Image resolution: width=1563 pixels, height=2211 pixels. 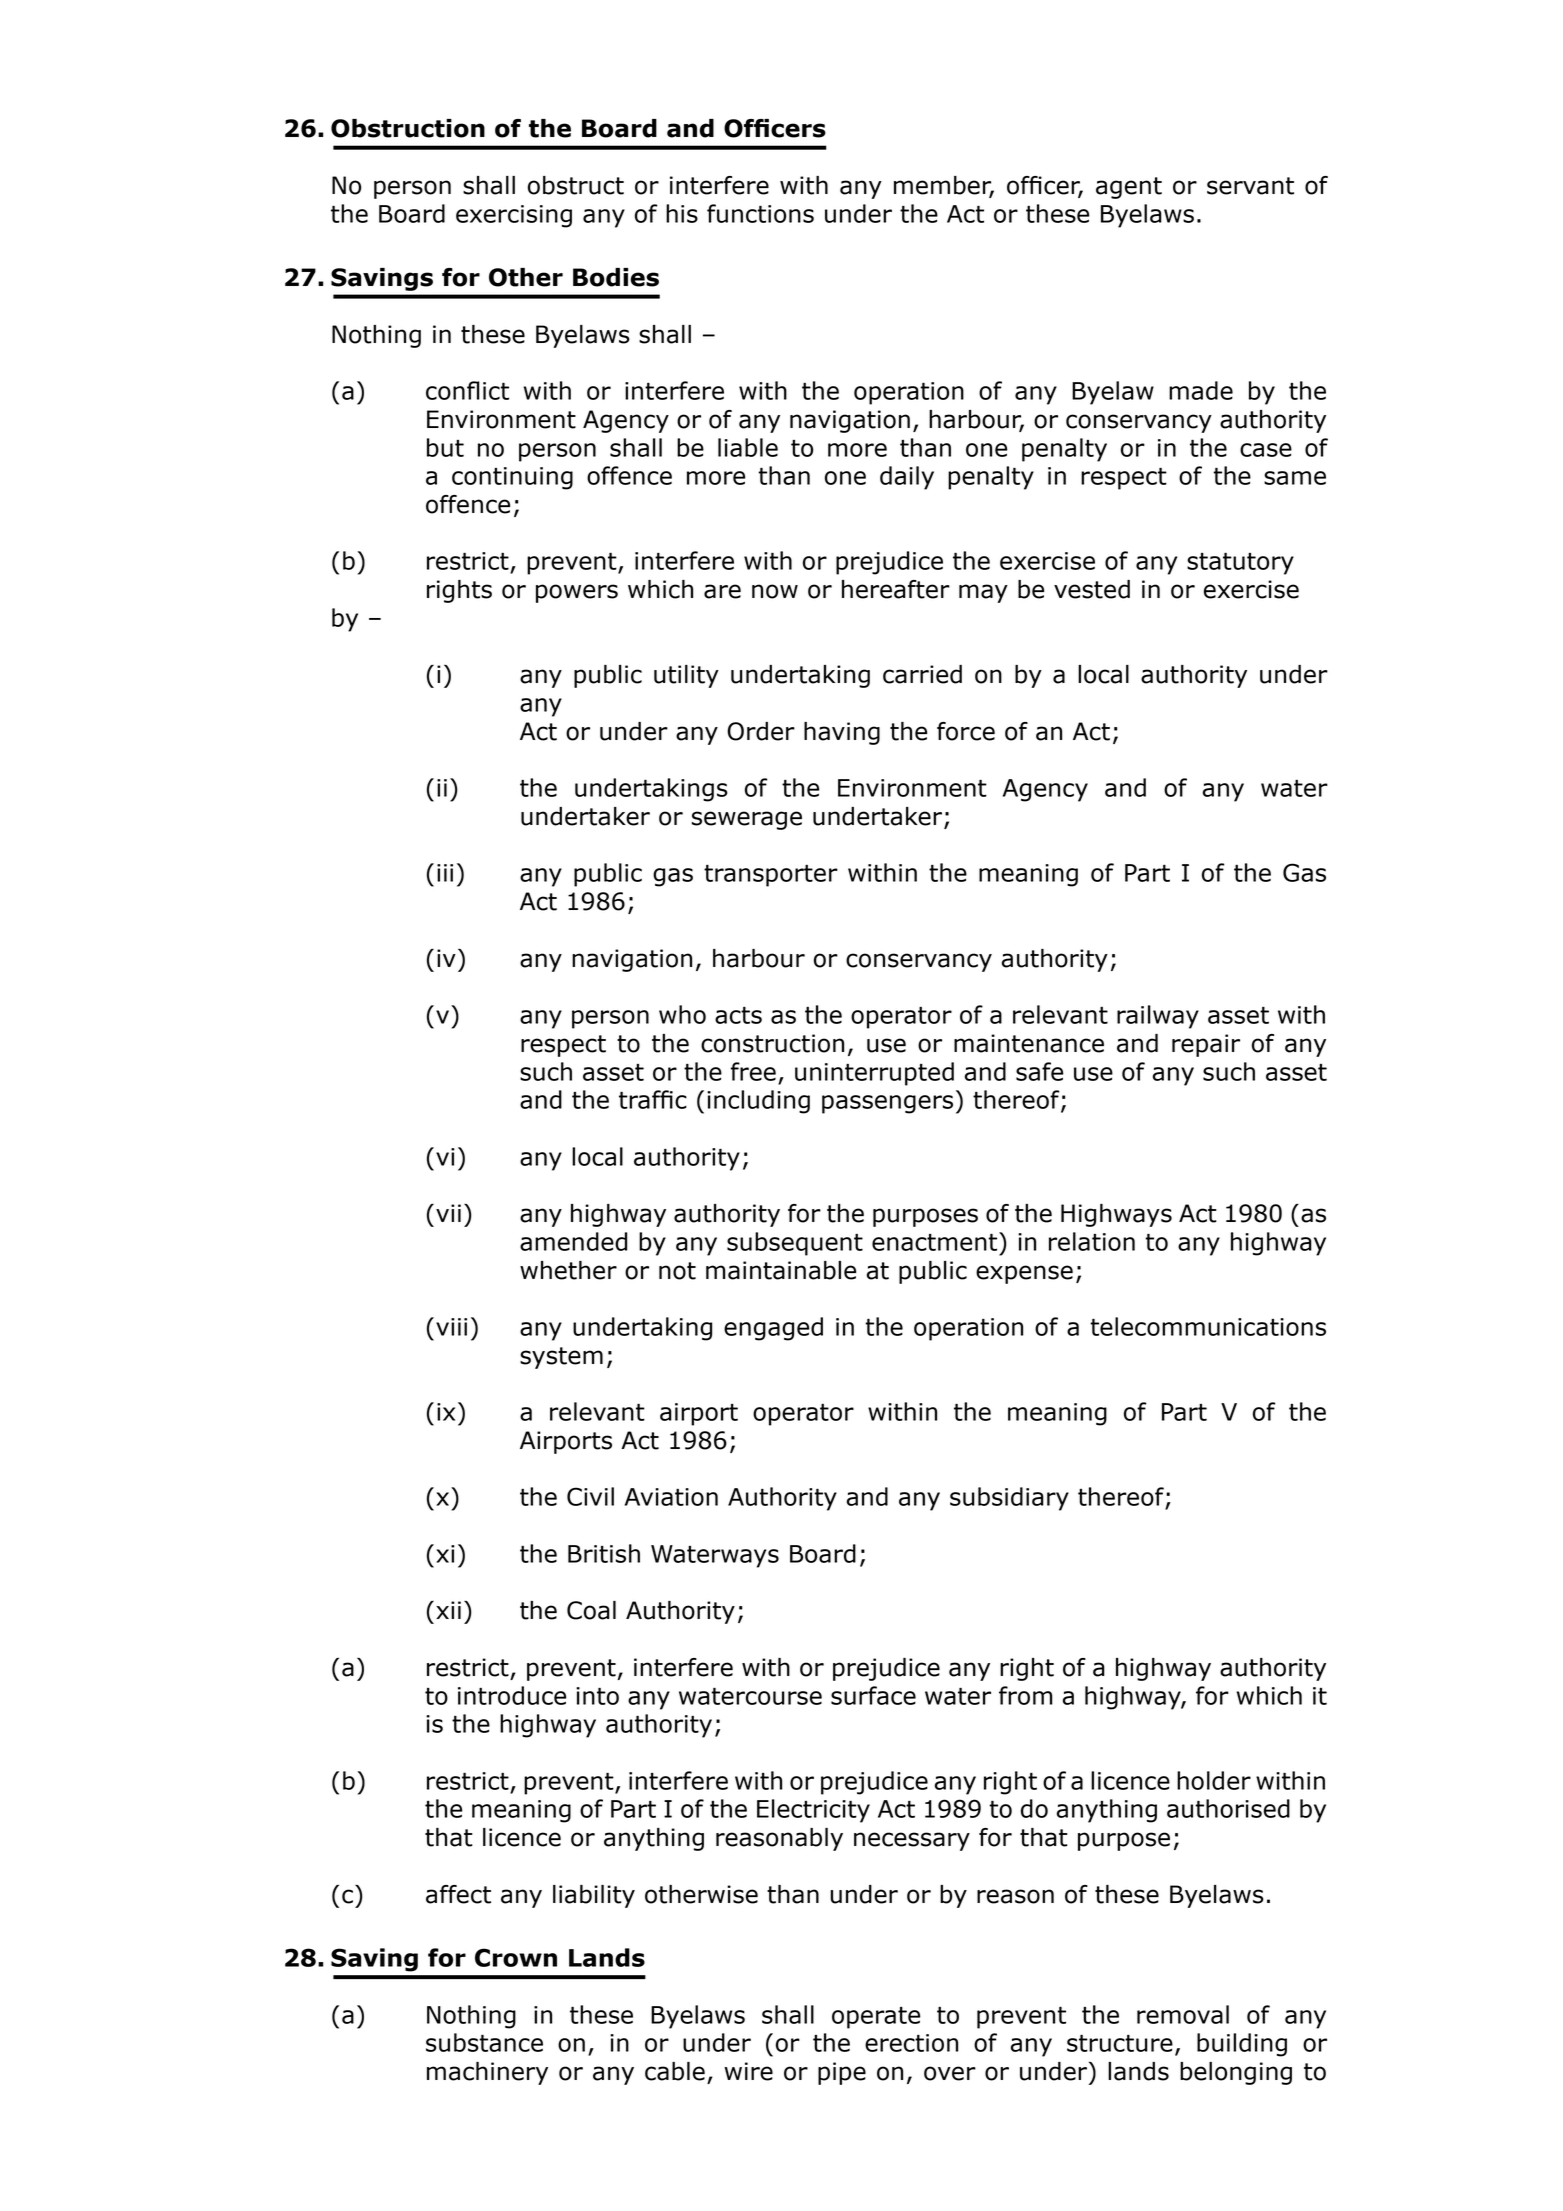 I want to click on introduce, so click(x=512, y=1695).
